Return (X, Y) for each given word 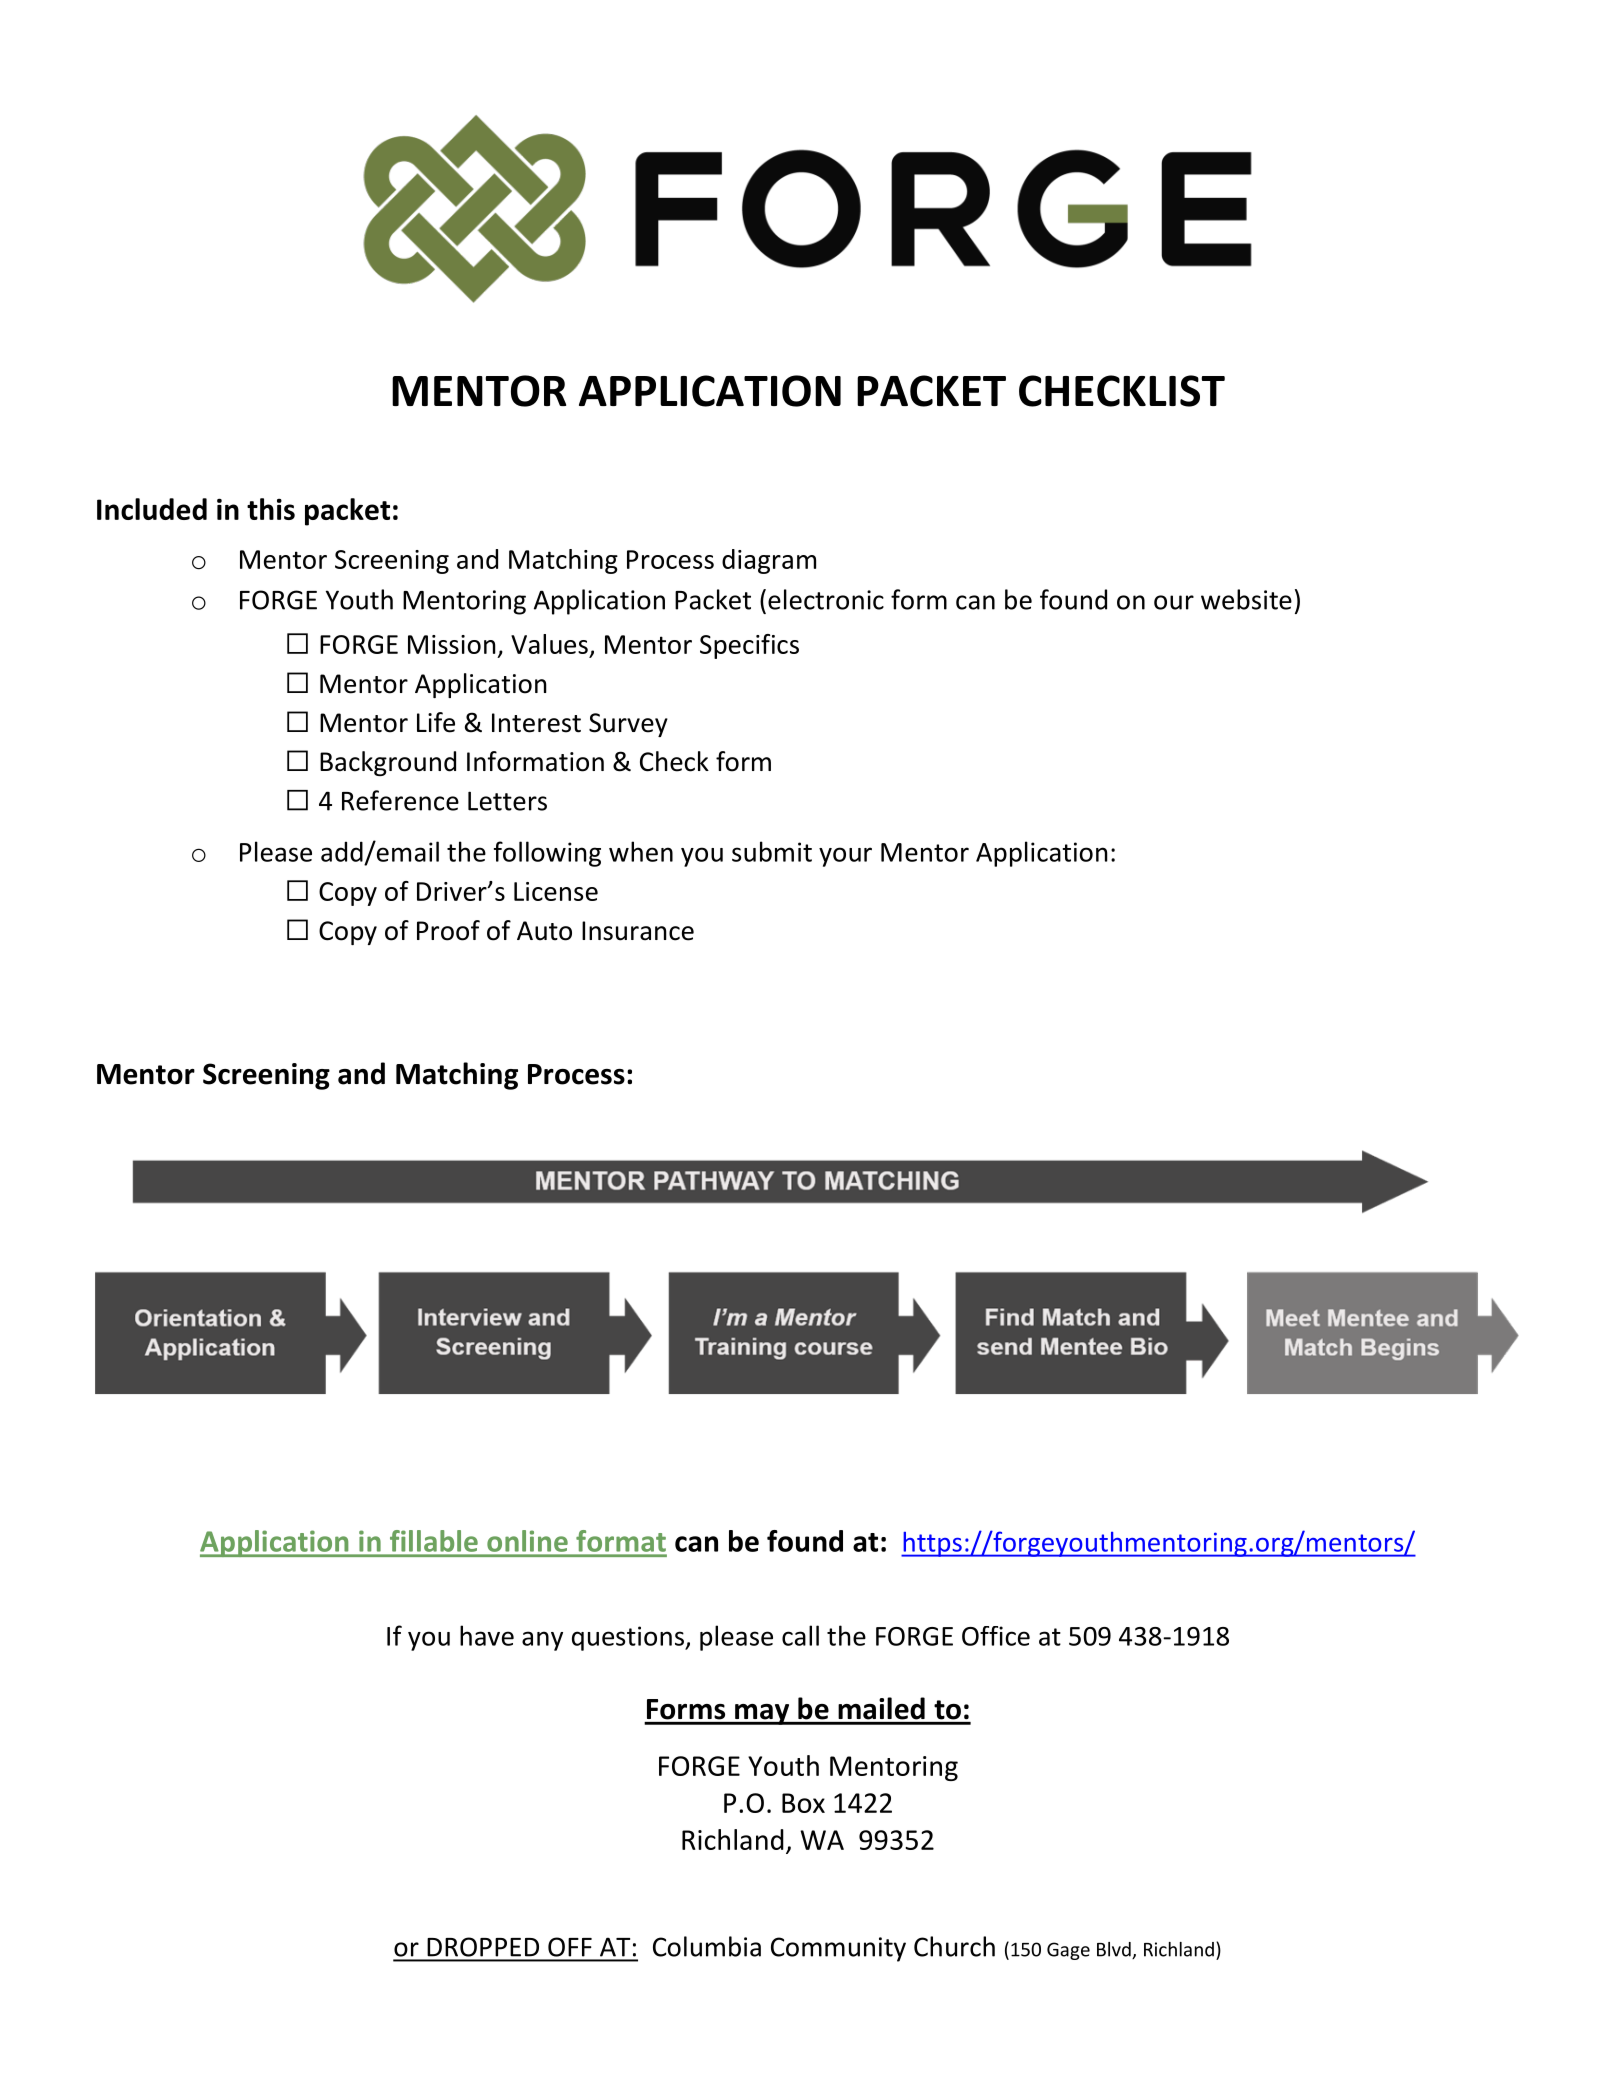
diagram (769, 561)
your (845, 857)
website (1246, 599)
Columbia (707, 1946)
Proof (448, 930)
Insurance (638, 931)
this (271, 509)
